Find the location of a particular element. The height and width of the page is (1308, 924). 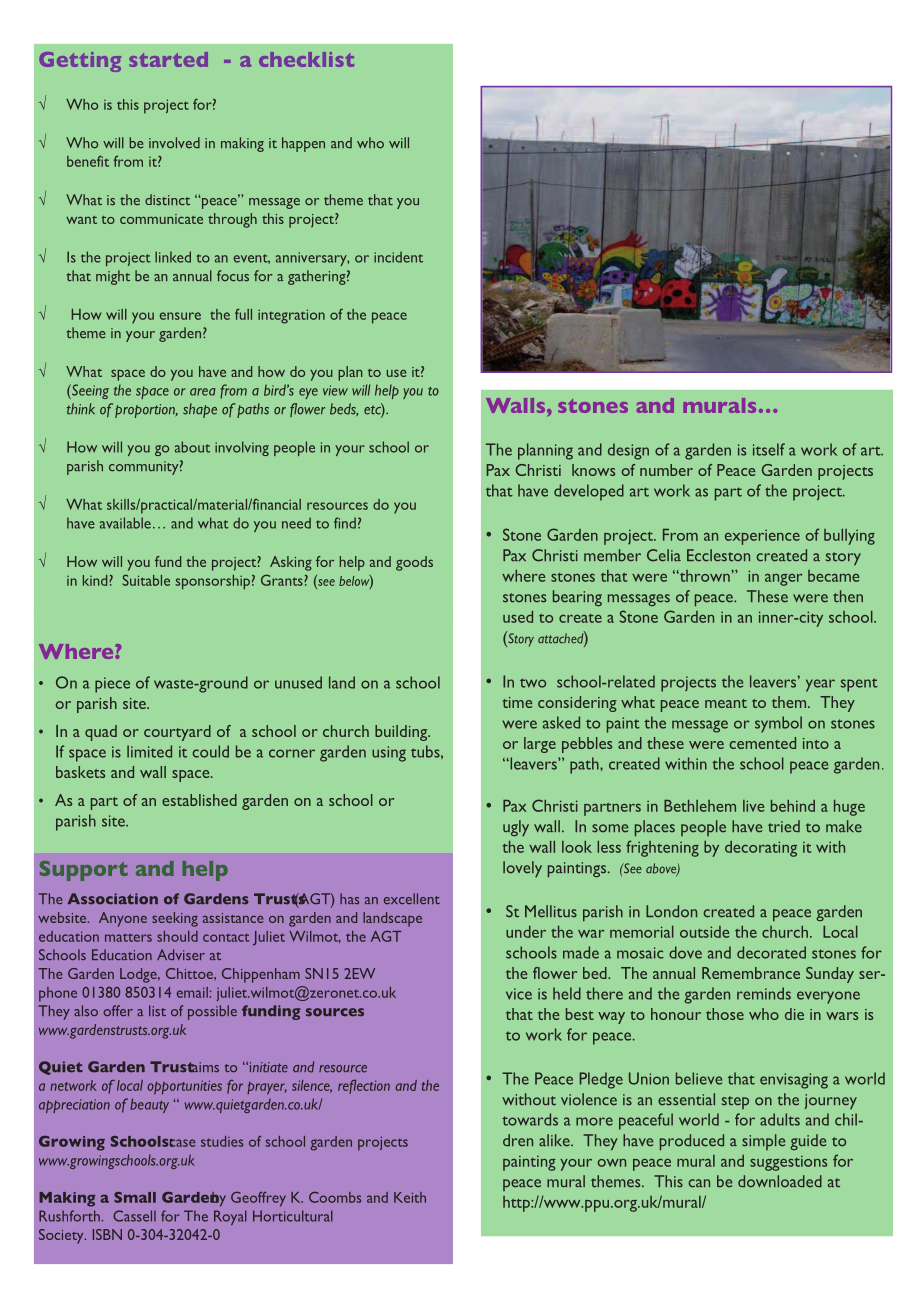

Small is located at coordinates (135, 1197).
